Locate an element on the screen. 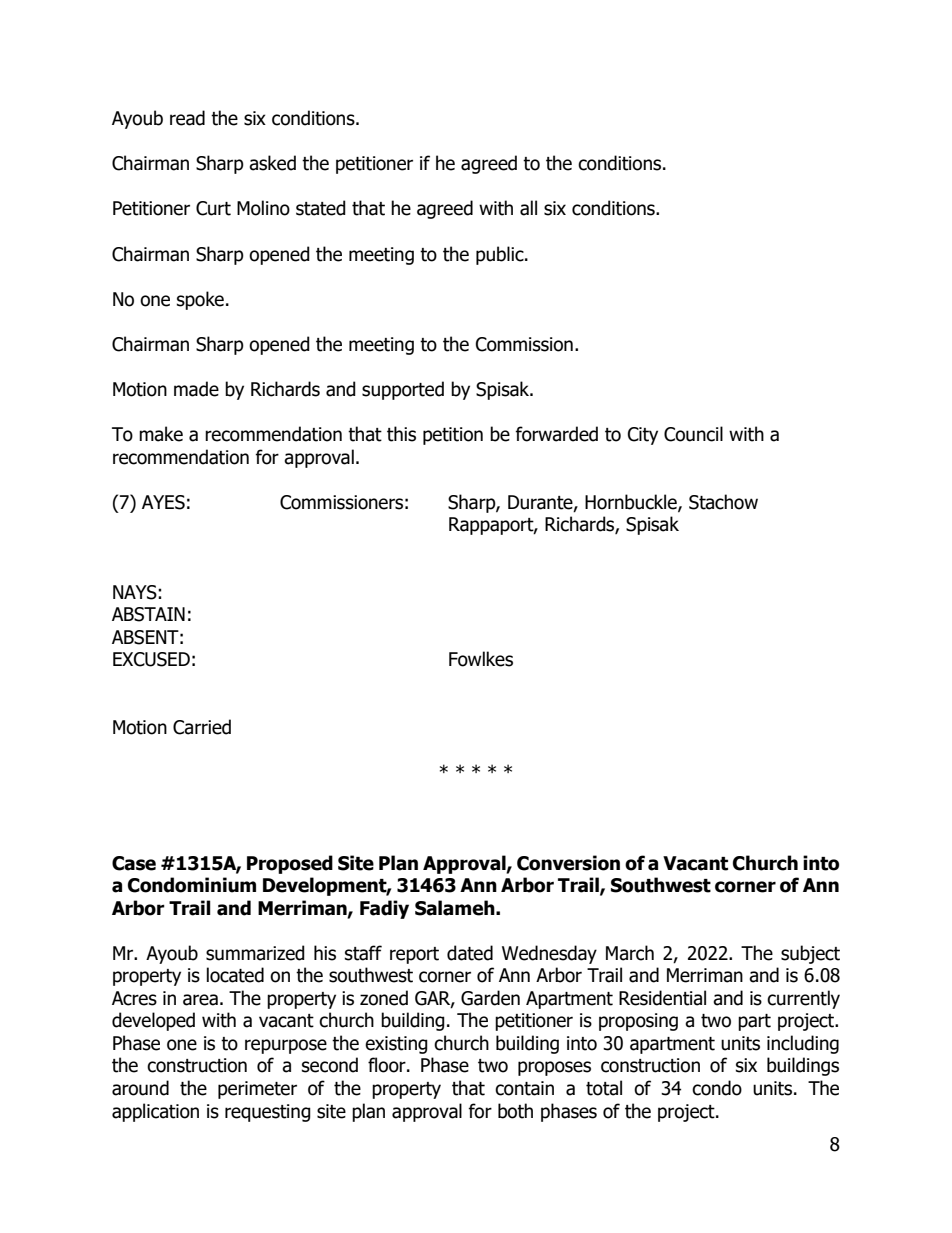 The image size is (952, 1233). City is located at coordinates (643, 436).
